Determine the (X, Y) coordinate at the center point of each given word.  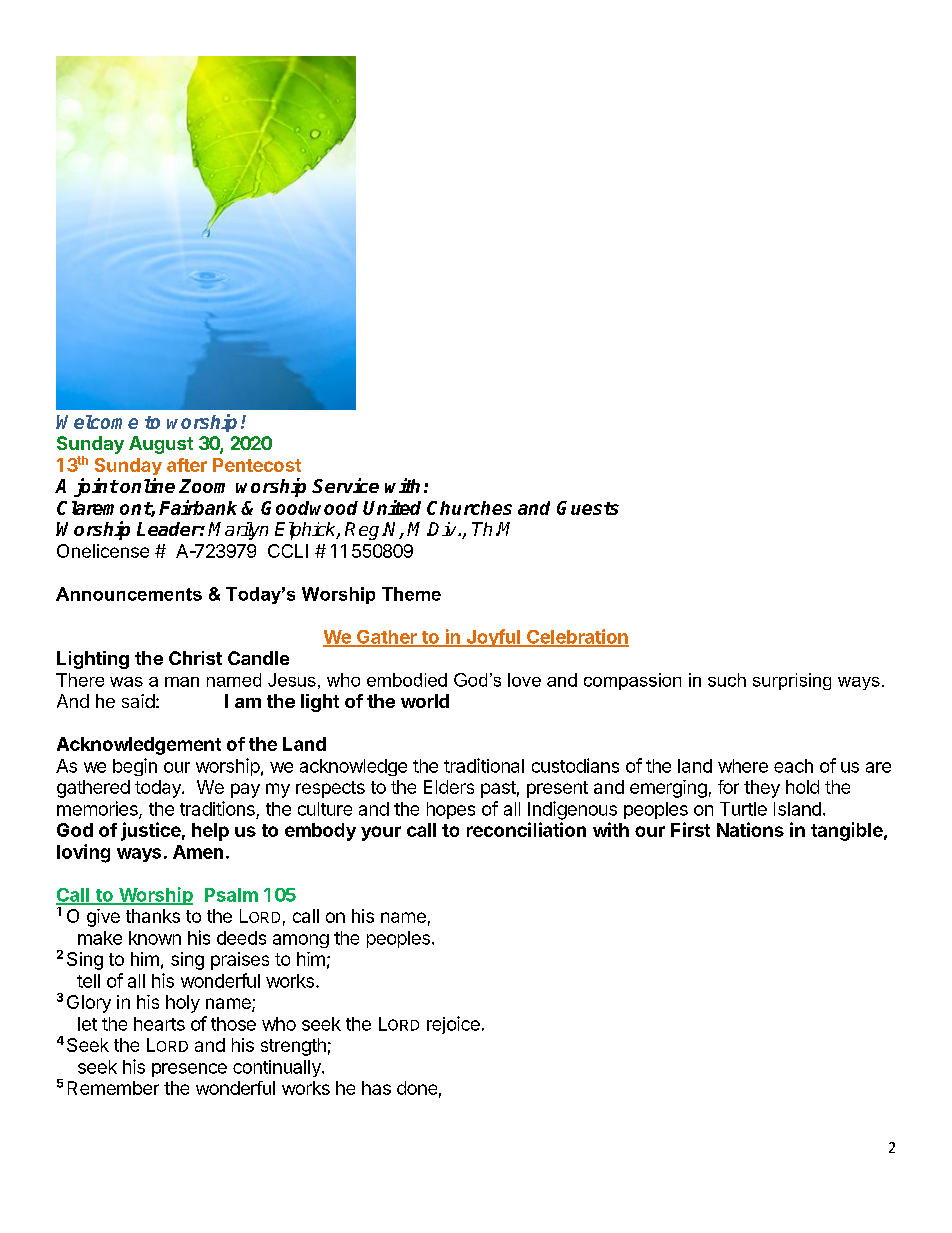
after (187, 465)
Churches (469, 508)
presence (189, 1070)
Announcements (129, 594)
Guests (588, 508)
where (743, 766)
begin (135, 767)
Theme (411, 594)
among (301, 941)
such (727, 680)
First (690, 829)
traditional (484, 765)
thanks (153, 916)
